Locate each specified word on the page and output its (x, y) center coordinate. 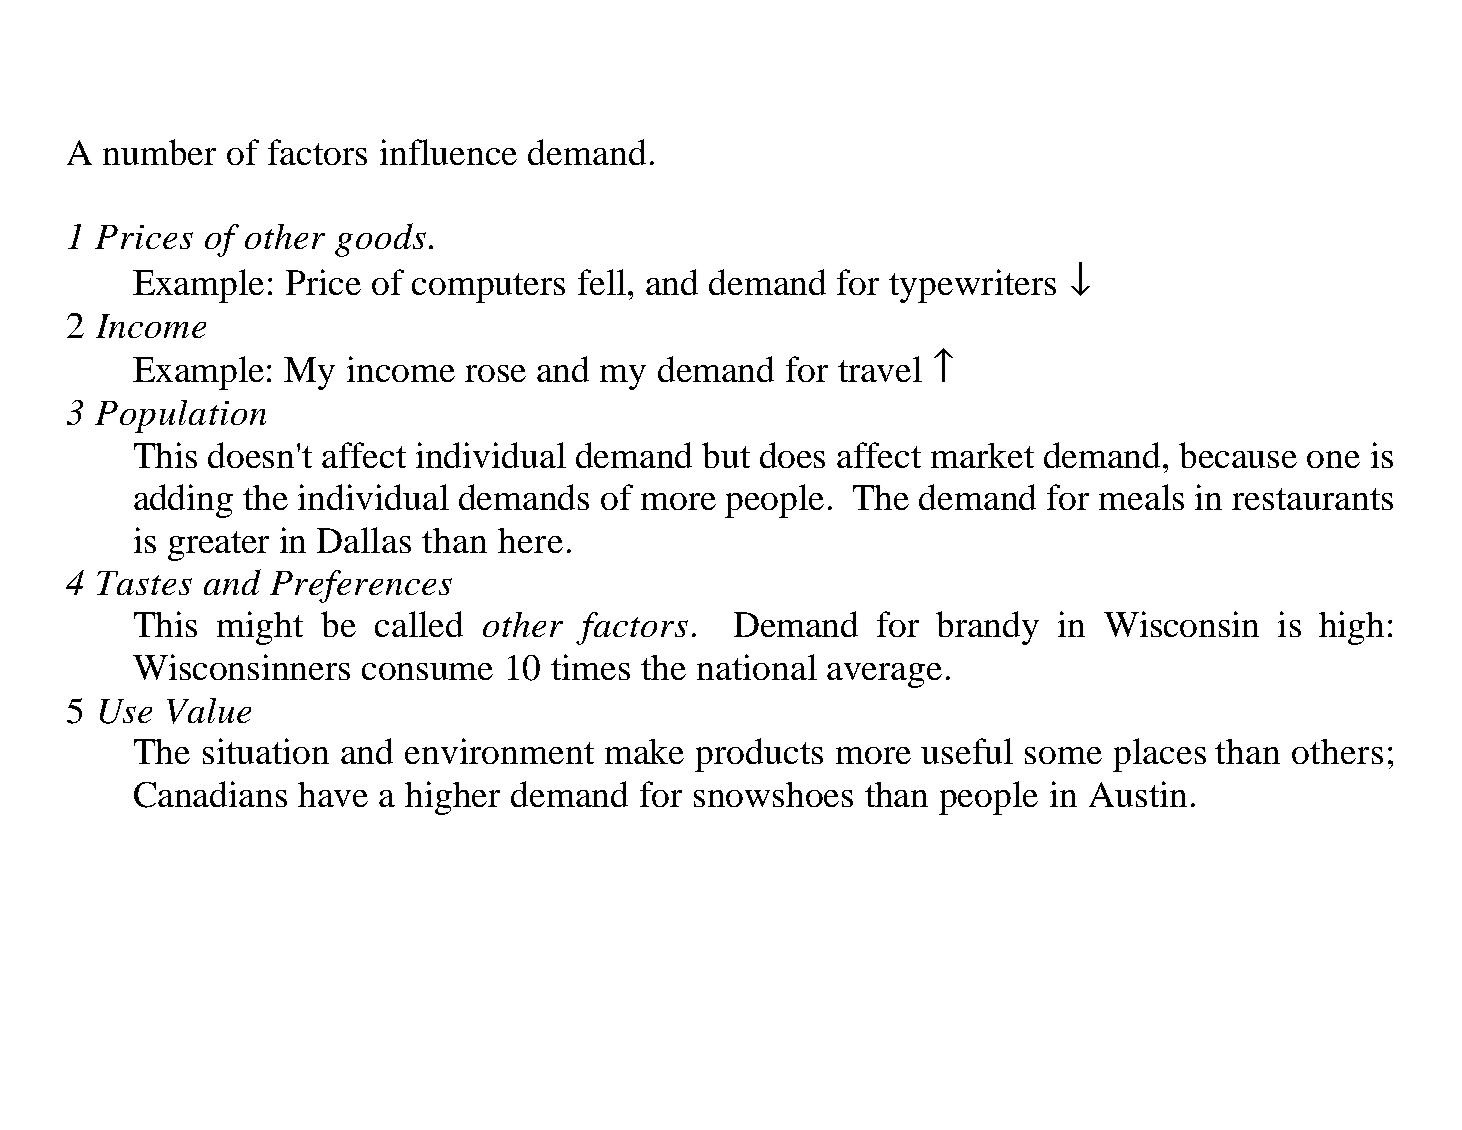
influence (448, 152)
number (159, 152)
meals (1141, 497)
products (759, 755)
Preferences (361, 586)
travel (880, 369)
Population (180, 416)
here (530, 540)
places (1159, 755)
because (1238, 455)
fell (603, 282)
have (333, 794)
